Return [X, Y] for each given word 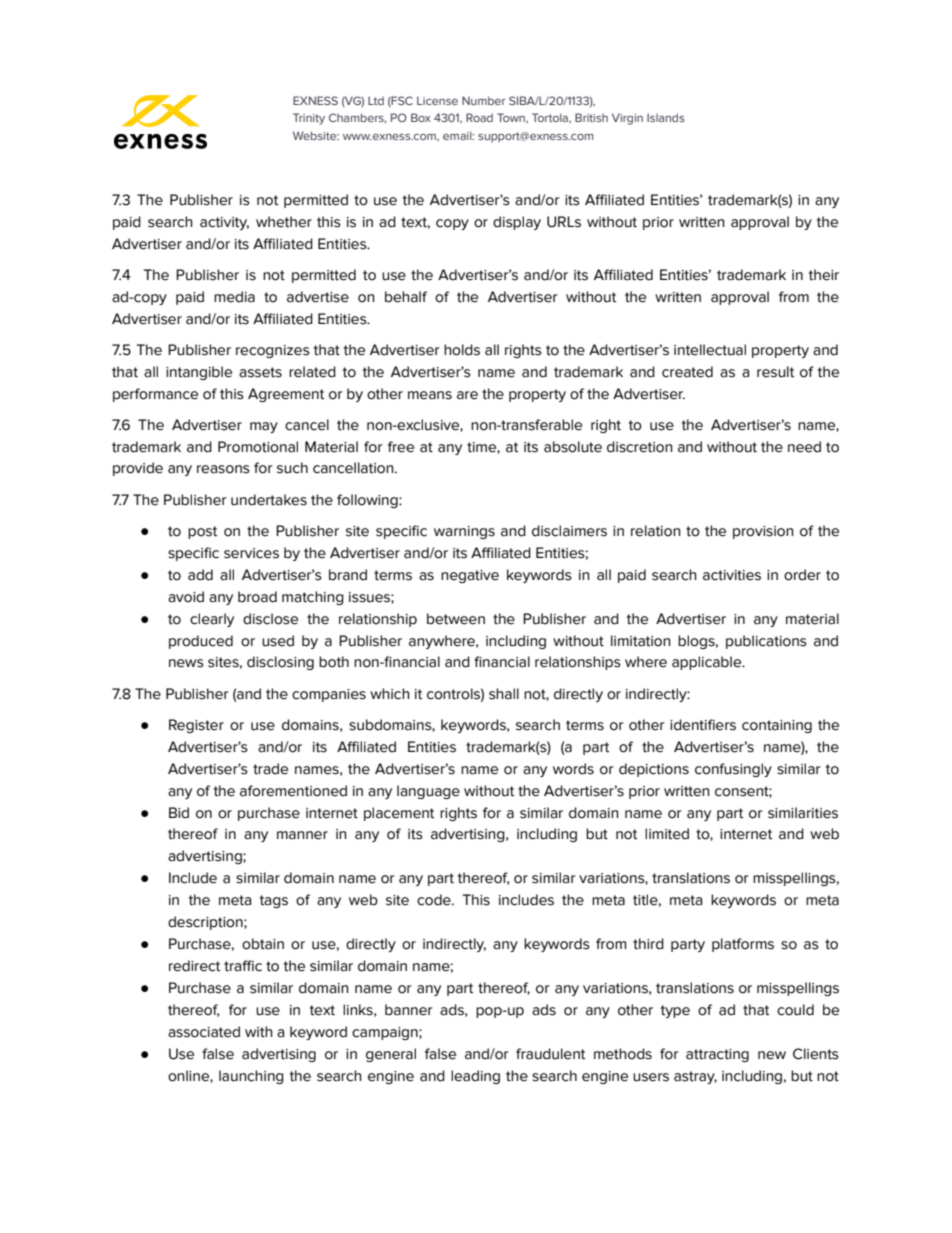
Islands [666, 117]
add [200, 575]
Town [512, 117]
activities [732, 575]
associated [204, 1032]
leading [475, 1077]
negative [470, 576]
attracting [717, 1055]
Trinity [309, 119]
